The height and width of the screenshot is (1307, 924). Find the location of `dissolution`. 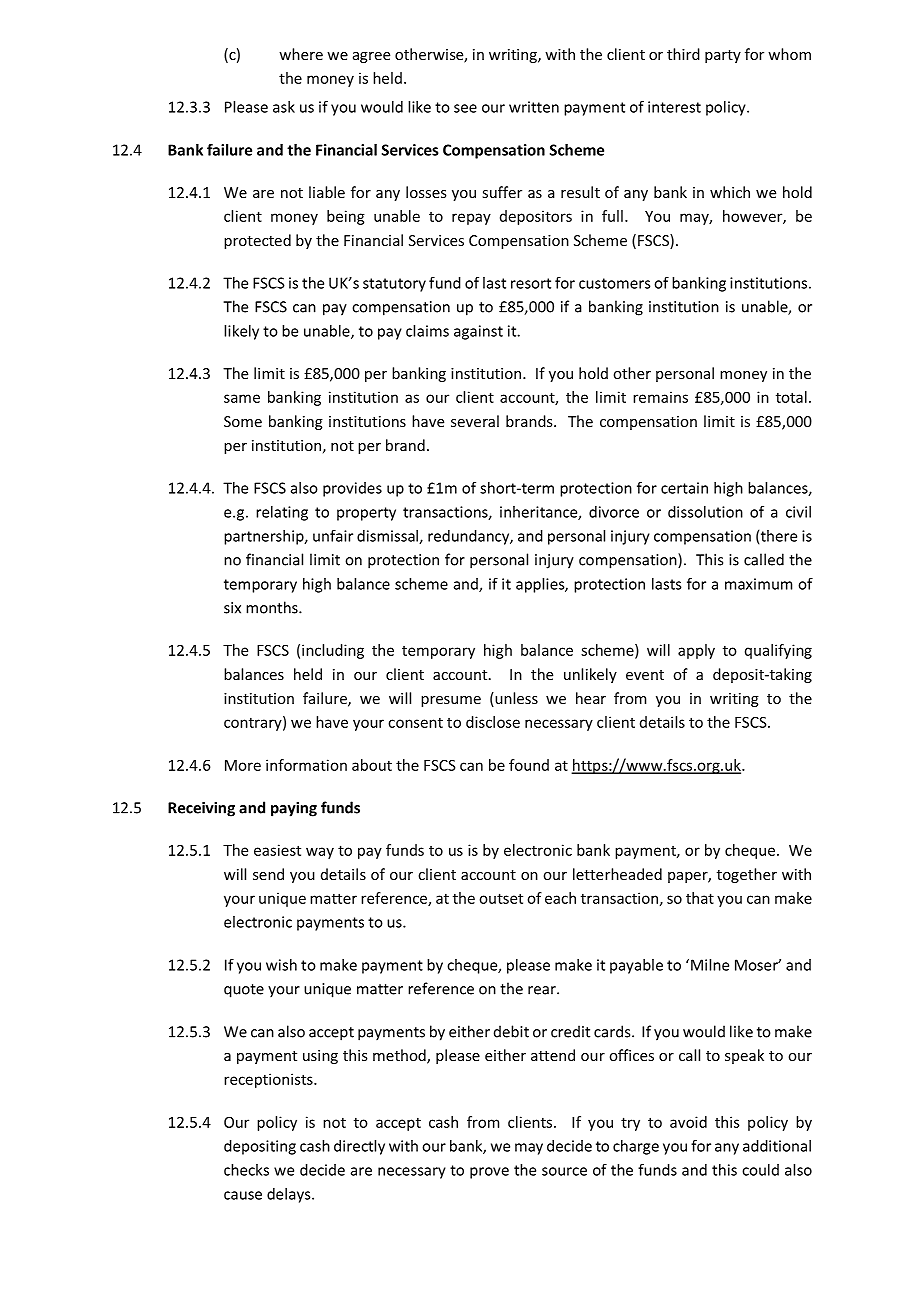

dissolution is located at coordinates (705, 512).
